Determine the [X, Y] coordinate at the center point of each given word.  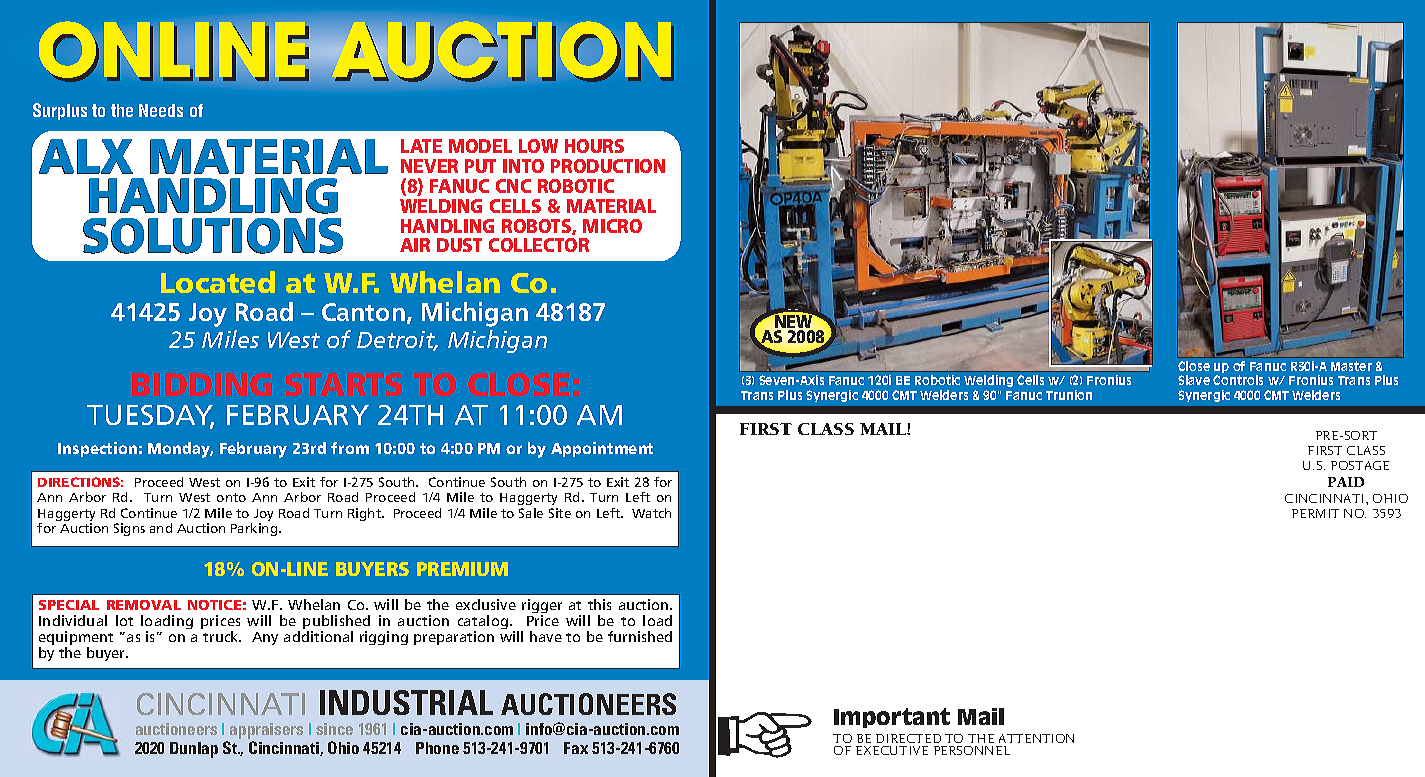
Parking [255, 529]
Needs [161, 110]
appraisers [266, 732]
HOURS [594, 146]
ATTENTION [1036, 738]
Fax [576, 748]
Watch [651, 513]
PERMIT [1315, 513]
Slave [1194, 380]
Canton [363, 312]
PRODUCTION [608, 166]
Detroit [397, 341]
